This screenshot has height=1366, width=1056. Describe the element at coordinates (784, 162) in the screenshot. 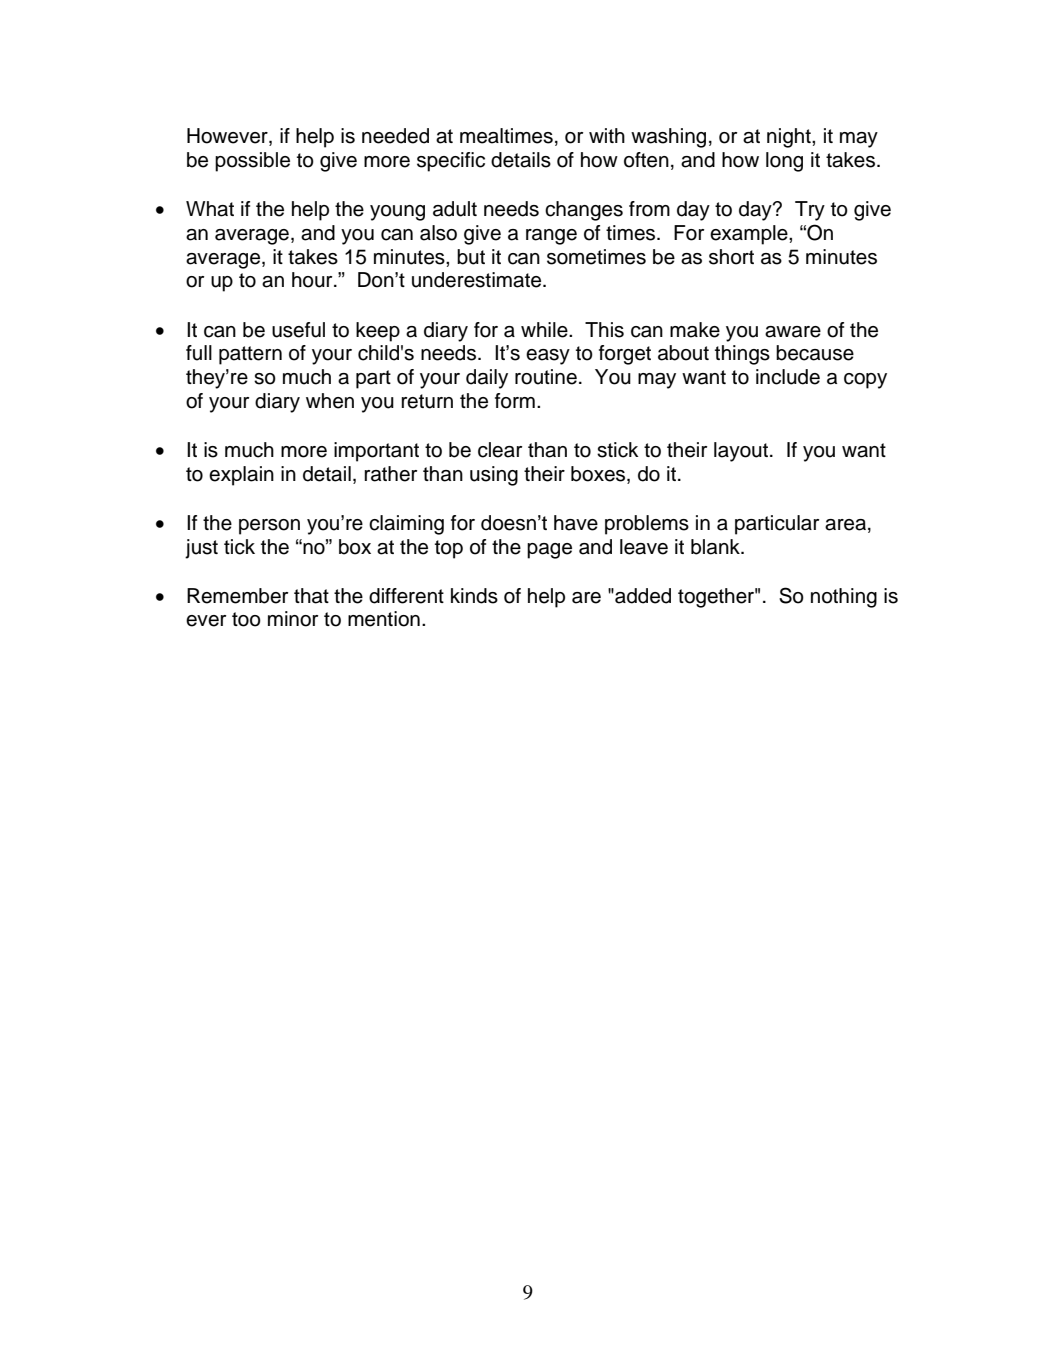

I see `long` at that location.
